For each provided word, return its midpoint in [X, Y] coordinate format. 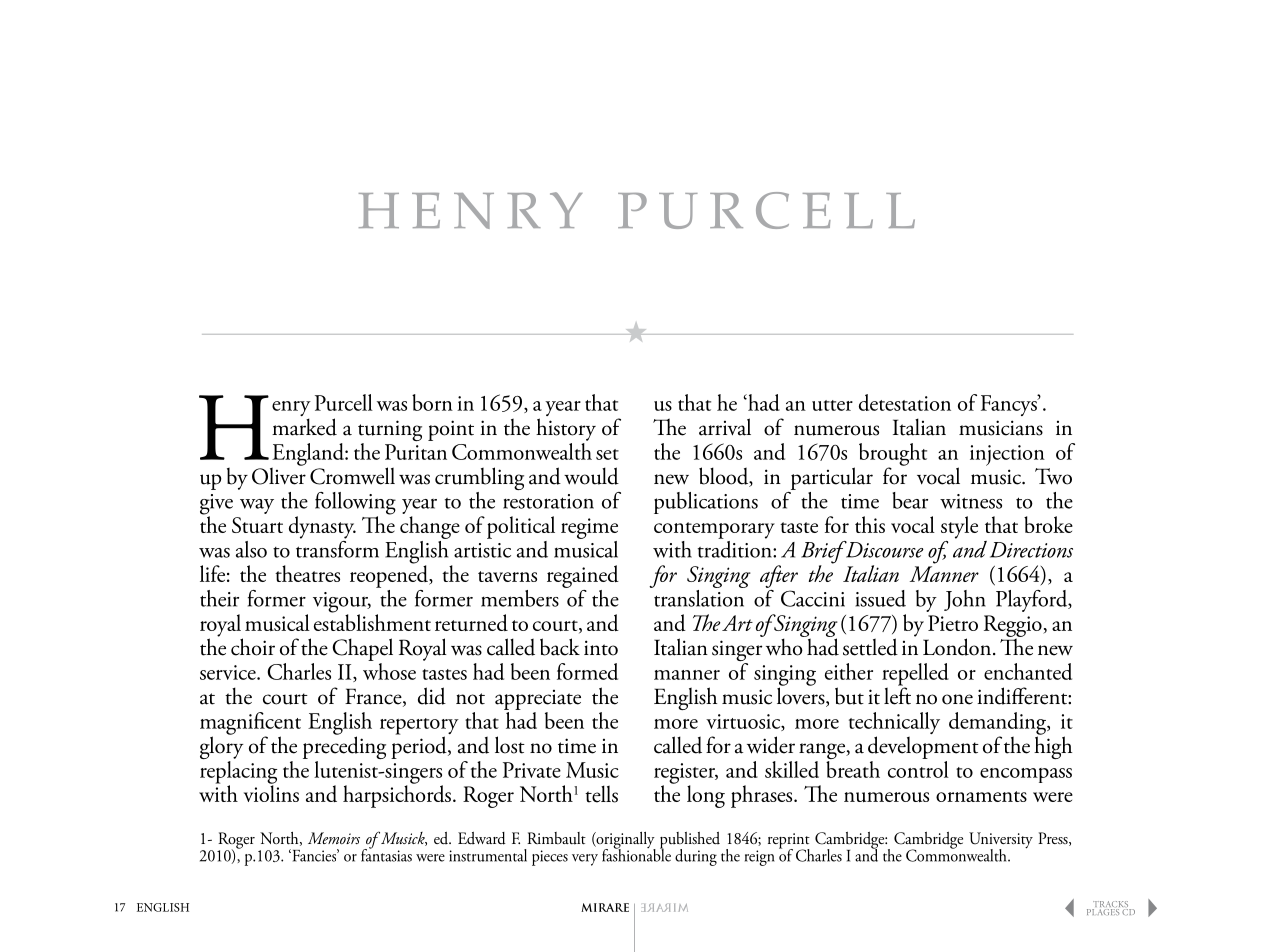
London [957, 647]
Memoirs [334, 838]
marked [304, 427]
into [601, 648]
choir [253, 647]
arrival [725, 427]
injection [1007, 455]
